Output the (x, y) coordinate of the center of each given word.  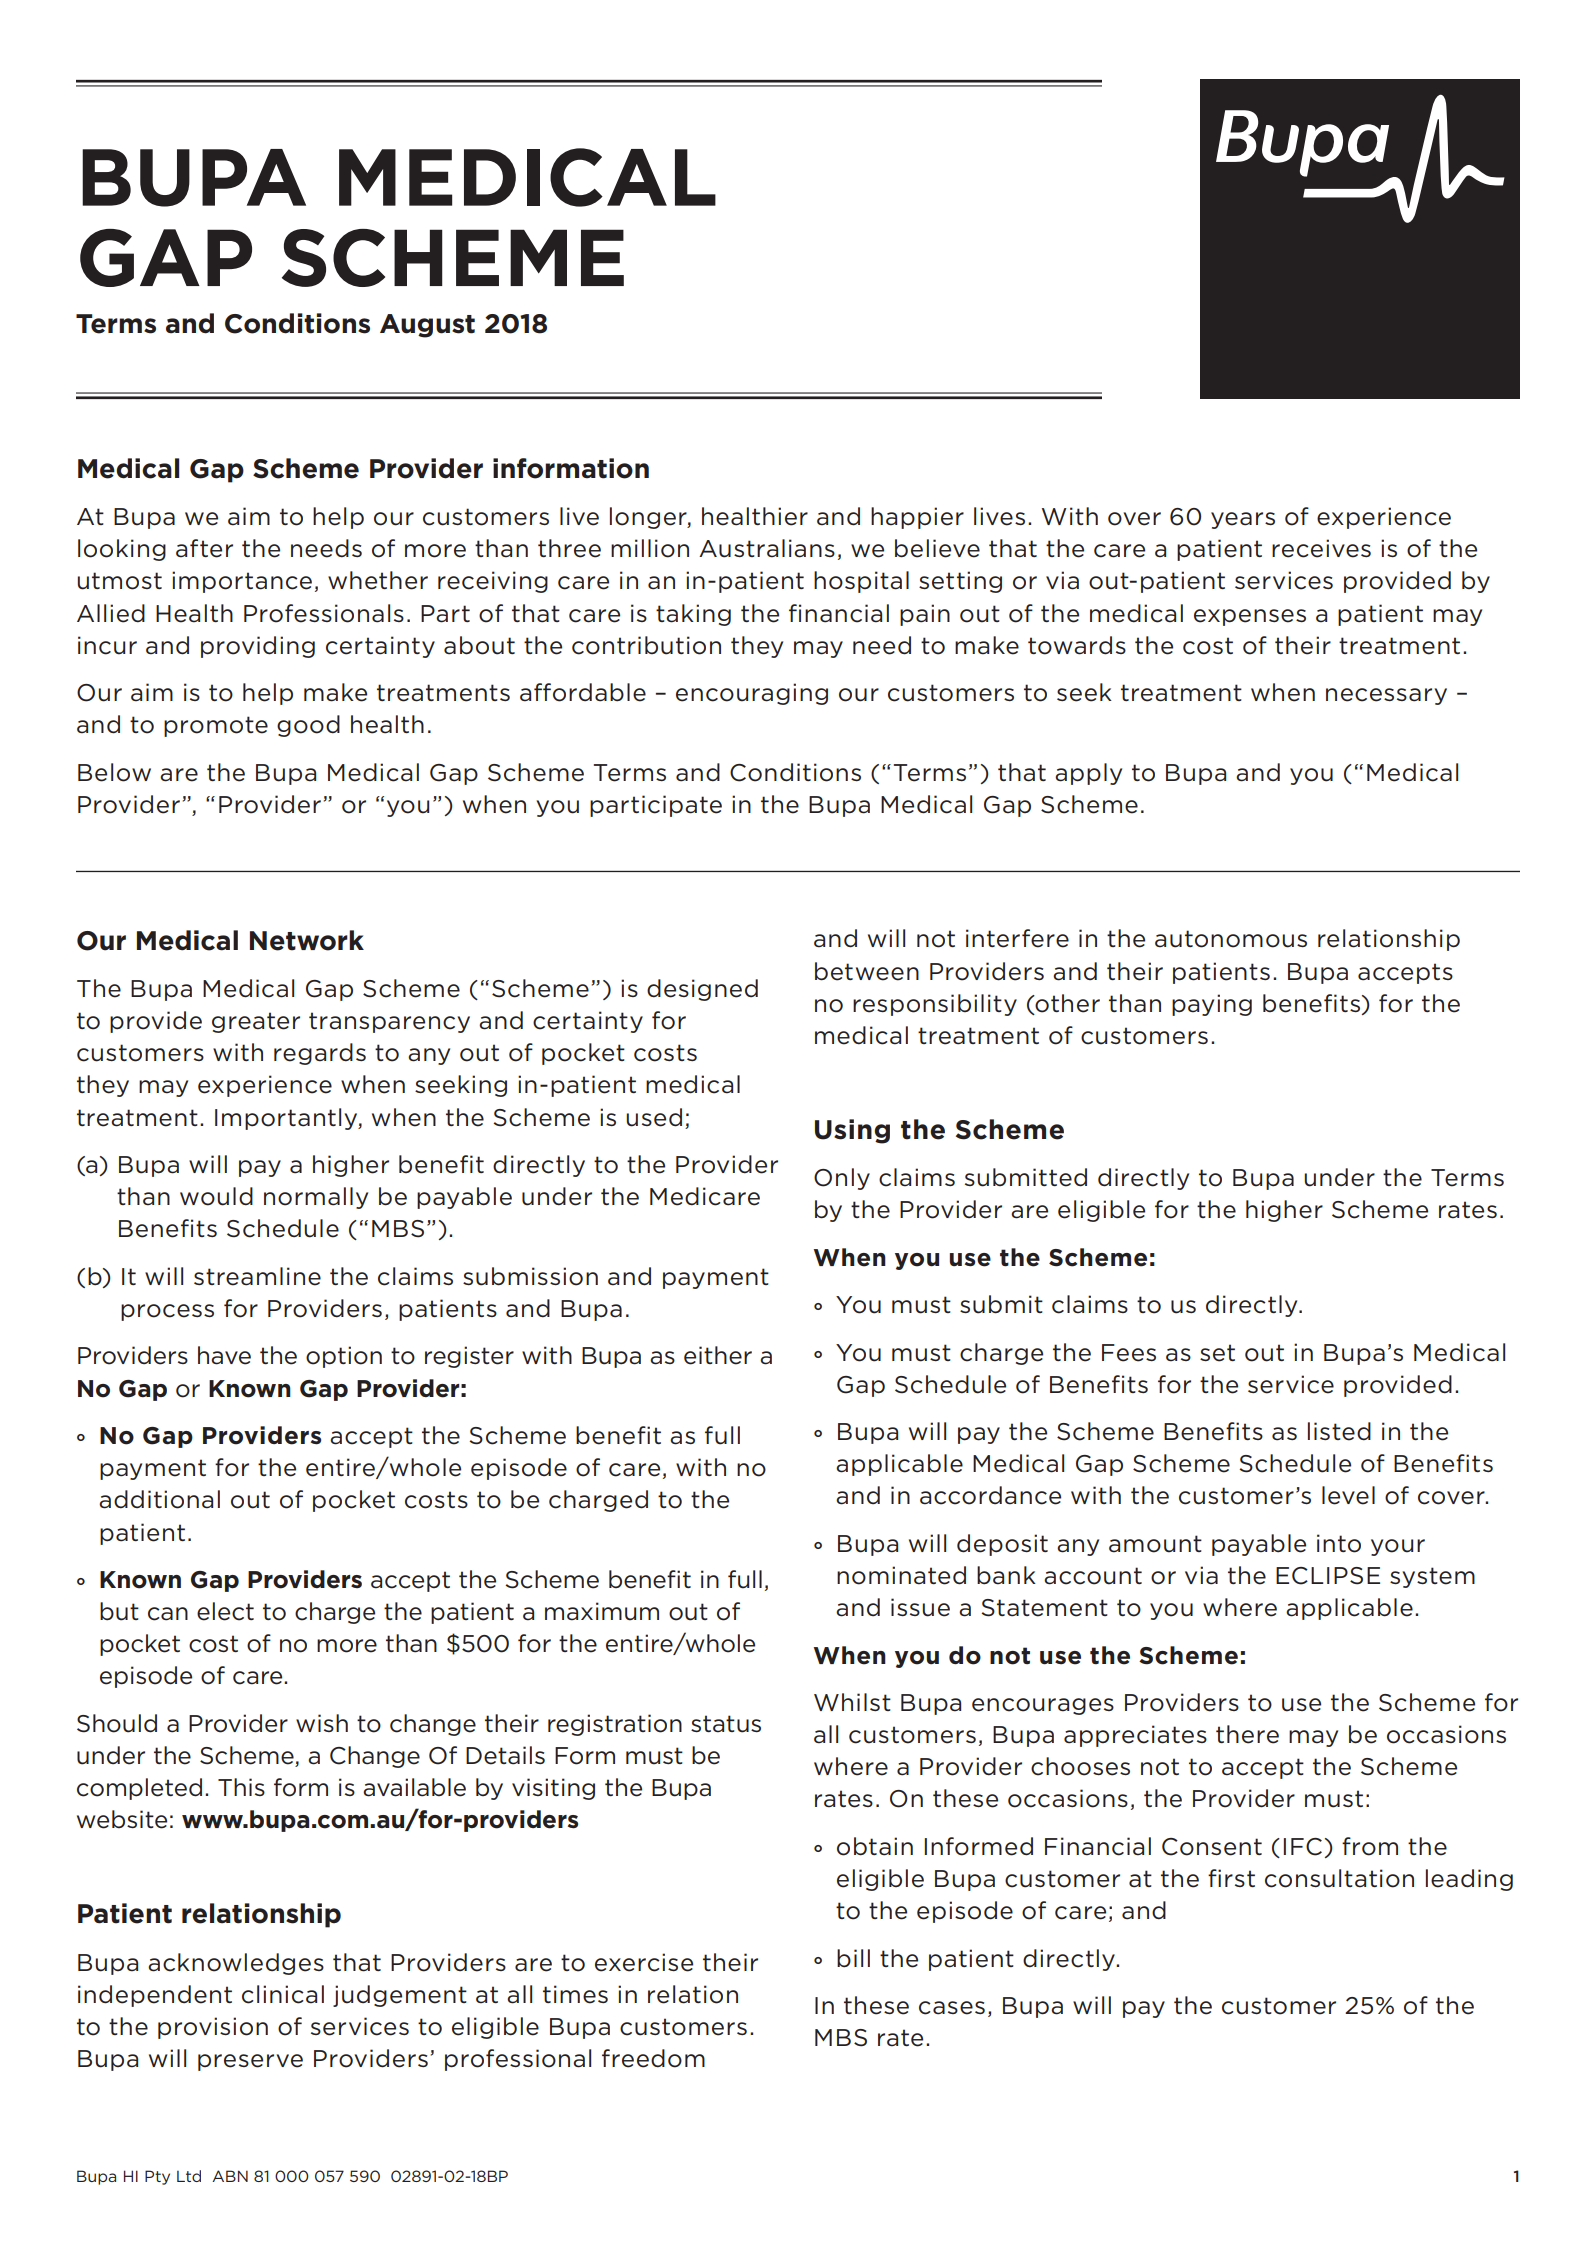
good (308, 726)
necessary (1386, 696)
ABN (230, 2176)
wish (322, 1723)
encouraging (752, 694)
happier (917, 518)
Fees (1129, 1353)
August (427, 326)
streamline (257, 1276)
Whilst (852, 1702)
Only (842, 1179)
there (1247, 1734)
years (1243, 520)
